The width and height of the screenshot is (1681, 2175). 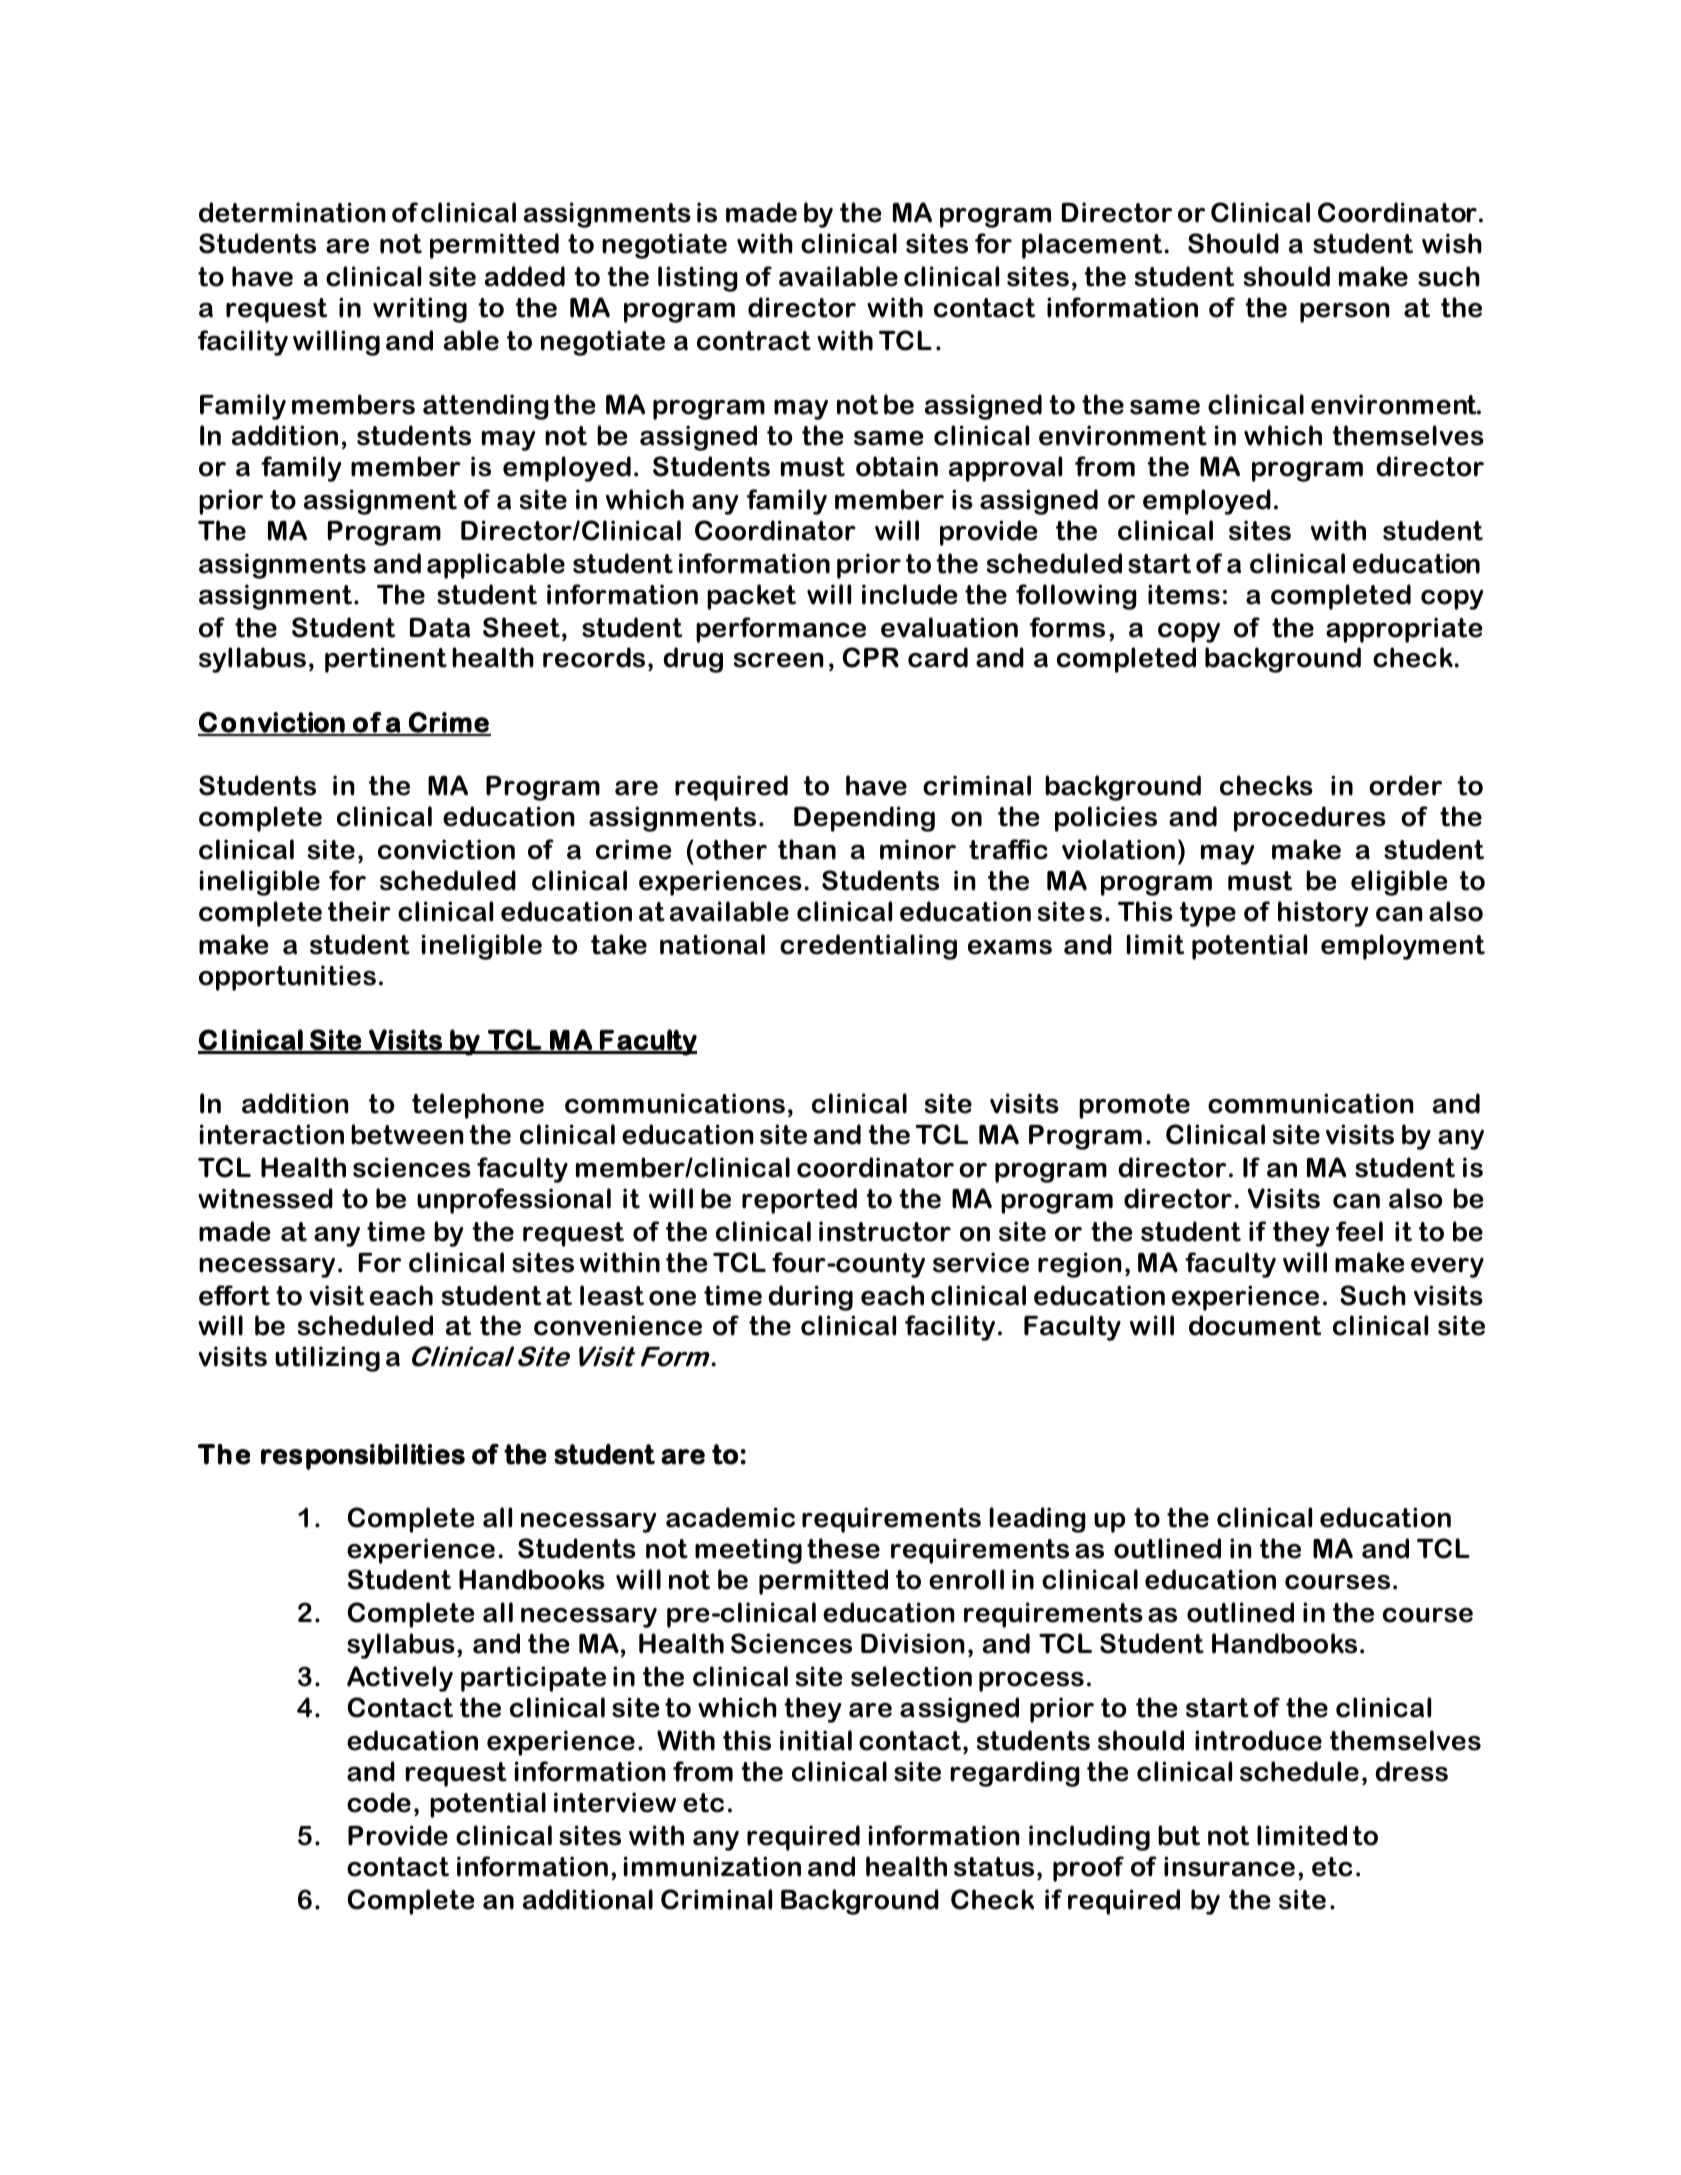 I want to click on writing, so click(x=420, y=310).
